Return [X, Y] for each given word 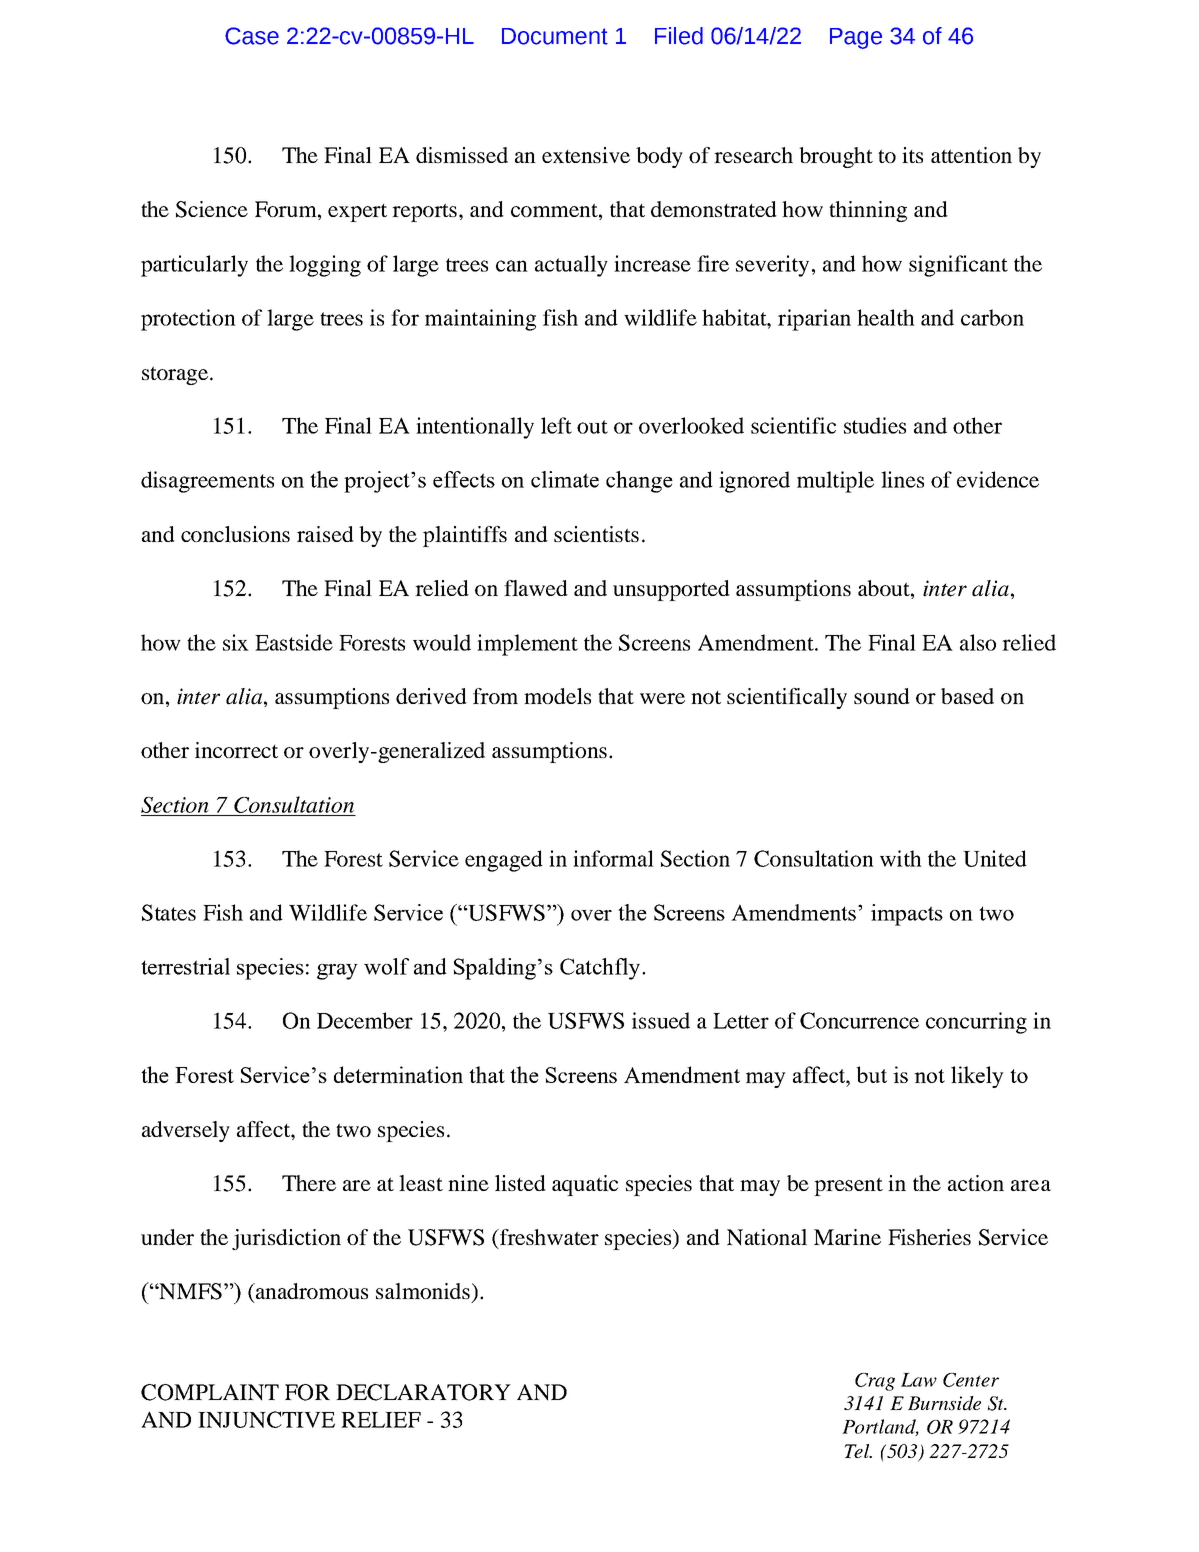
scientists [596, 534]
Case [252, 36]
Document [555, 36]
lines [902, 479]
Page [856, 38]
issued [661, 1020]
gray [337, 972]
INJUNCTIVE [266, 1419]
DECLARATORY [423, 1392]
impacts [907, 915]
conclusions [235, 534]
